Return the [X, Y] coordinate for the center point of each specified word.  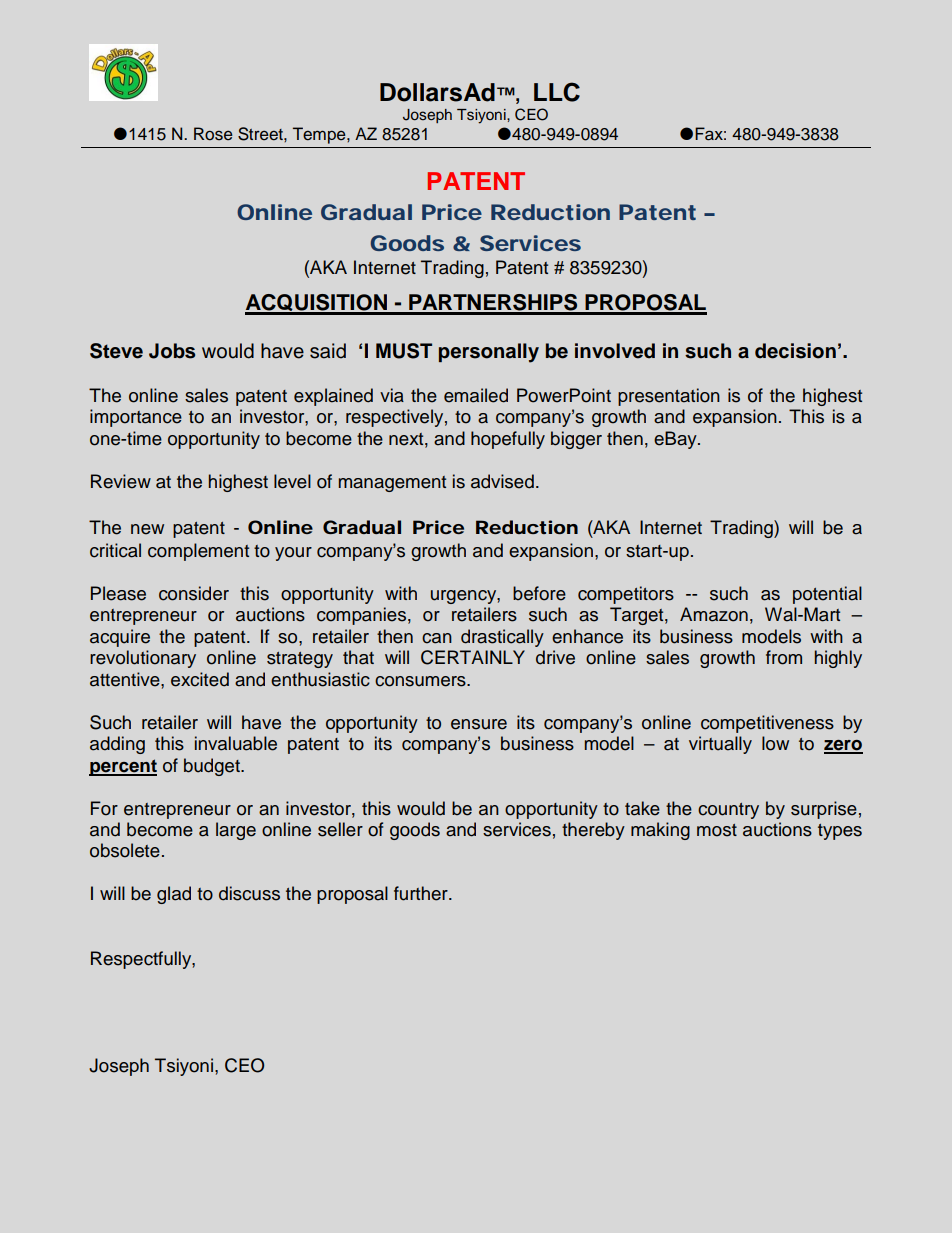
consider [194, 593]
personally [489, 353]
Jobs [172, 351]
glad [174, 895]
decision [795, 351]
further [422, 893]
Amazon [714, 614]
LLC [557, 92]
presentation [669, 397]
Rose [213, 134]
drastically [502, 638]
